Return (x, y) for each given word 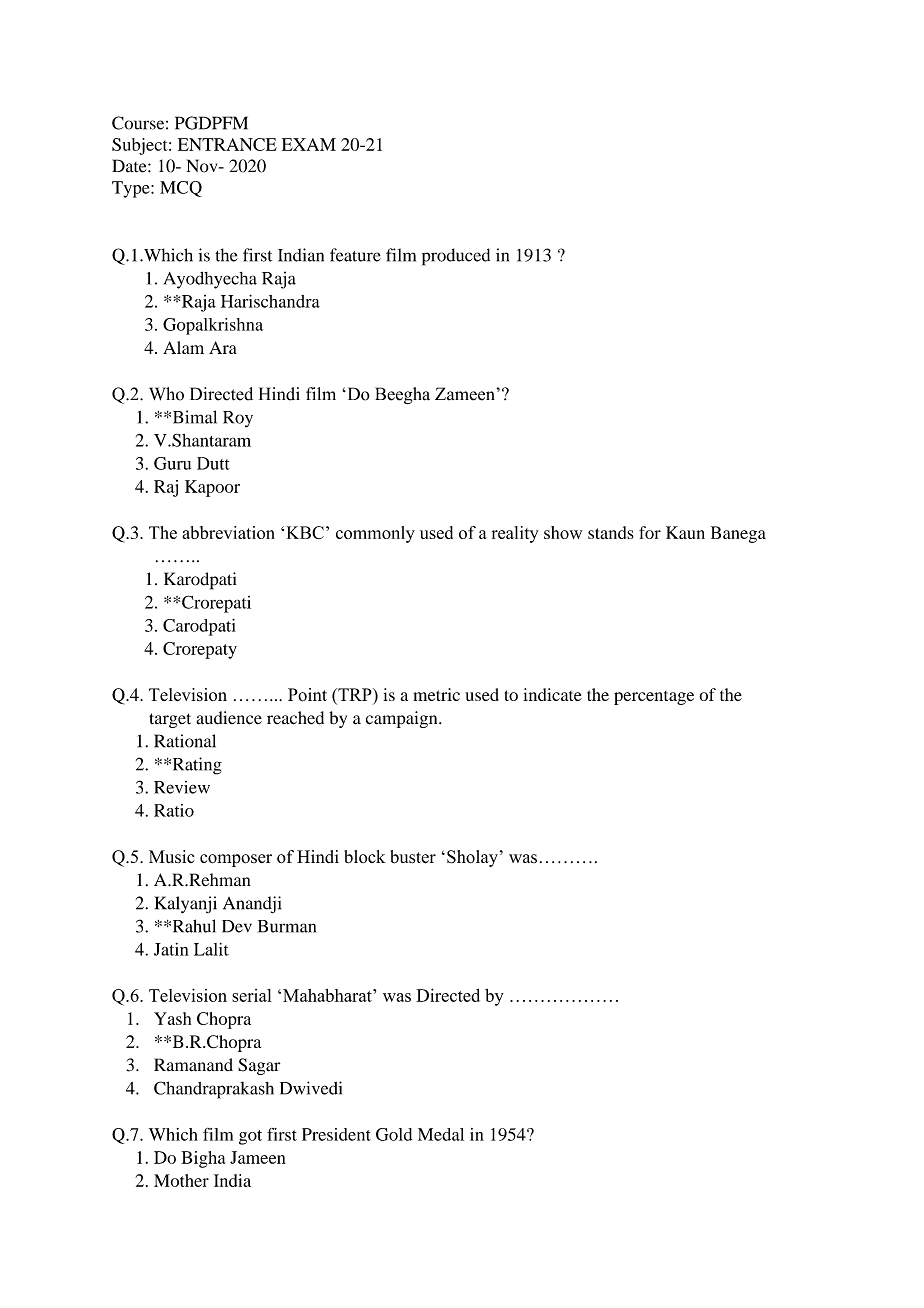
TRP (355, 694)
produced (456, 257)
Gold (394, 1134)
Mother (181, 1180)
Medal (441, 1134)
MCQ (181, 189)
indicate (552, 694)
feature (355, 255)
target (170, 720)
